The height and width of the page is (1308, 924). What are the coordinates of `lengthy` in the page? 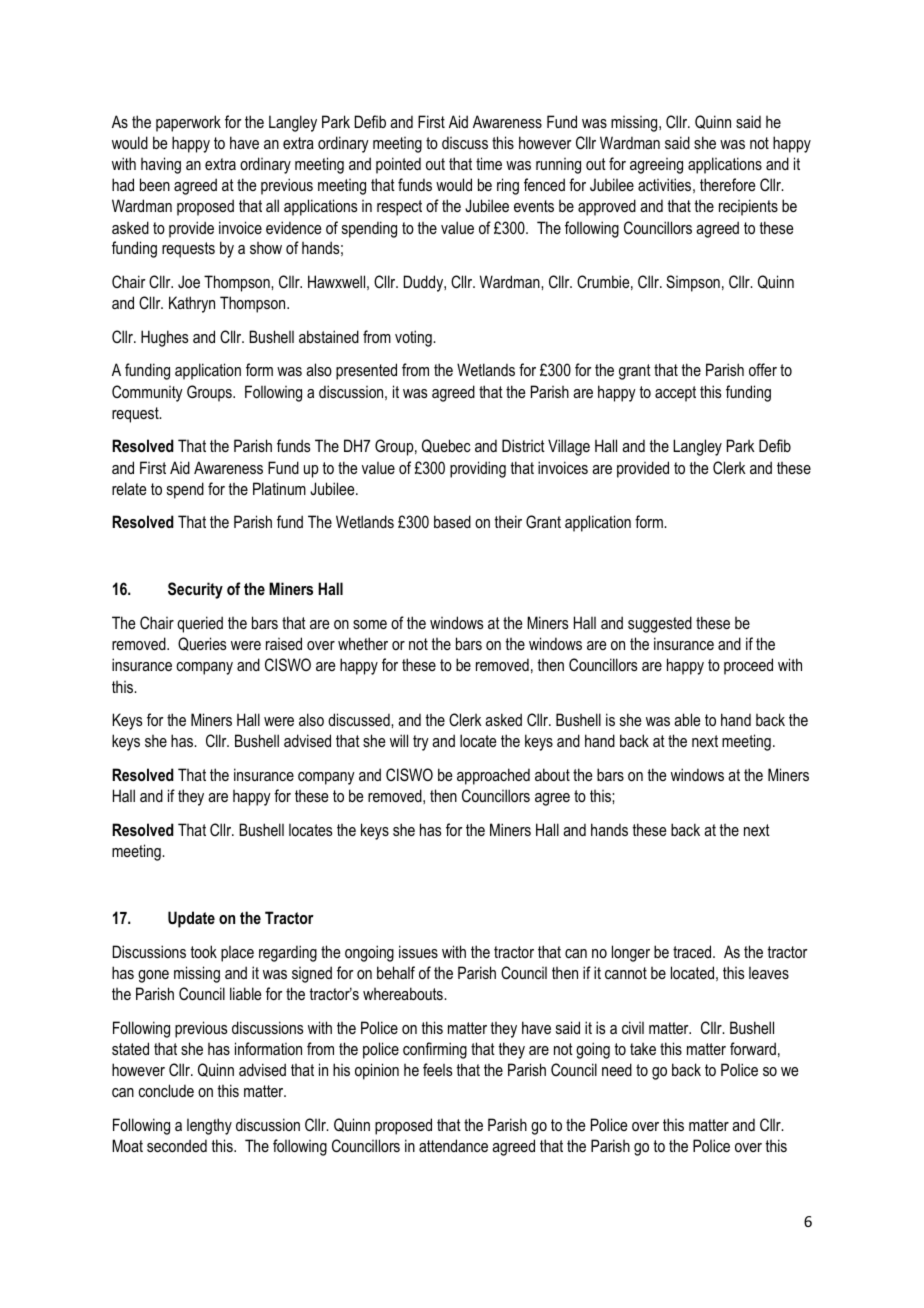 It's located at (209, 1126).
